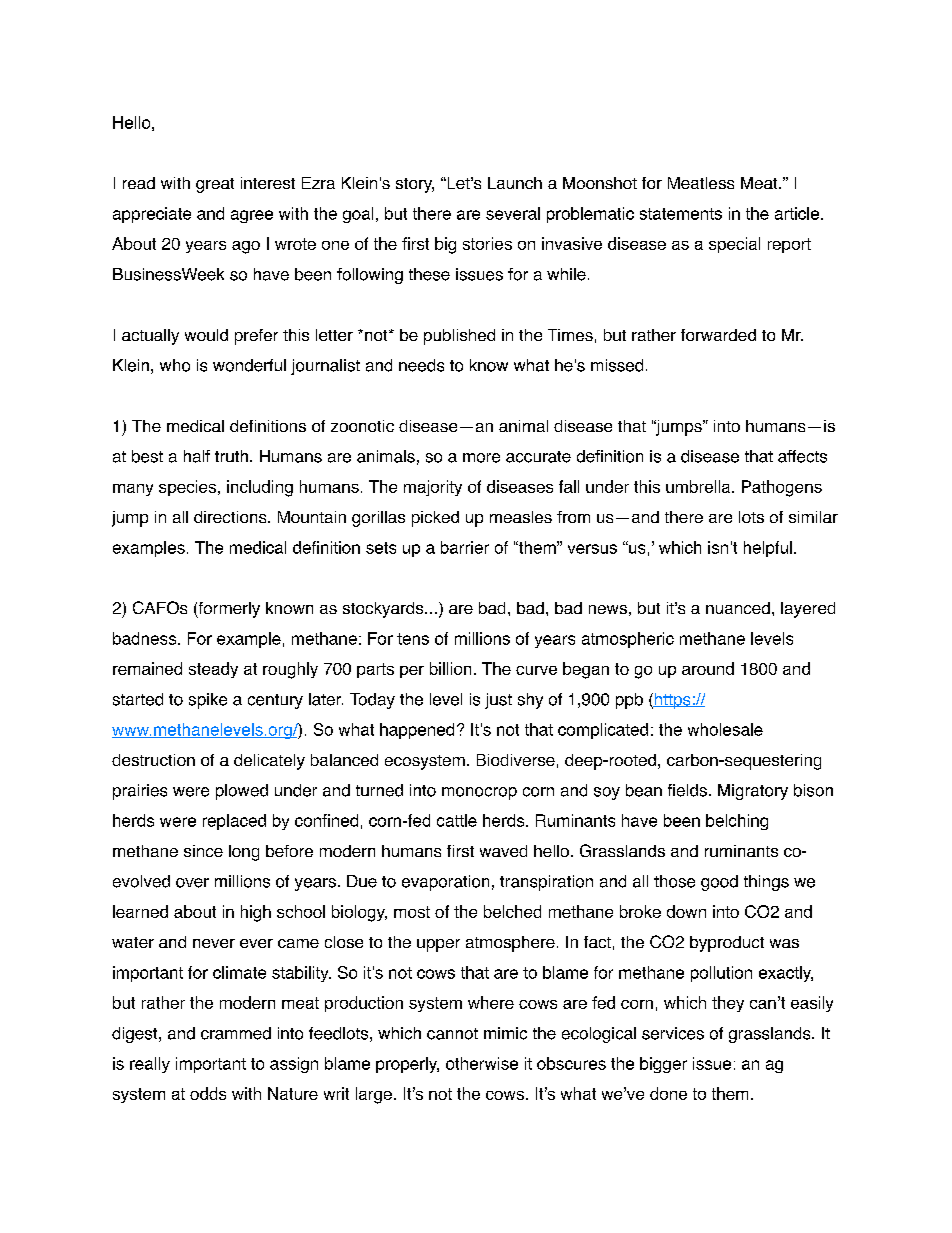 Image resolution: width=952 pixels, height=1233 pixels. Describe the element at coordinates (482, 1063) in the document. I see `otherwise` at that location.
